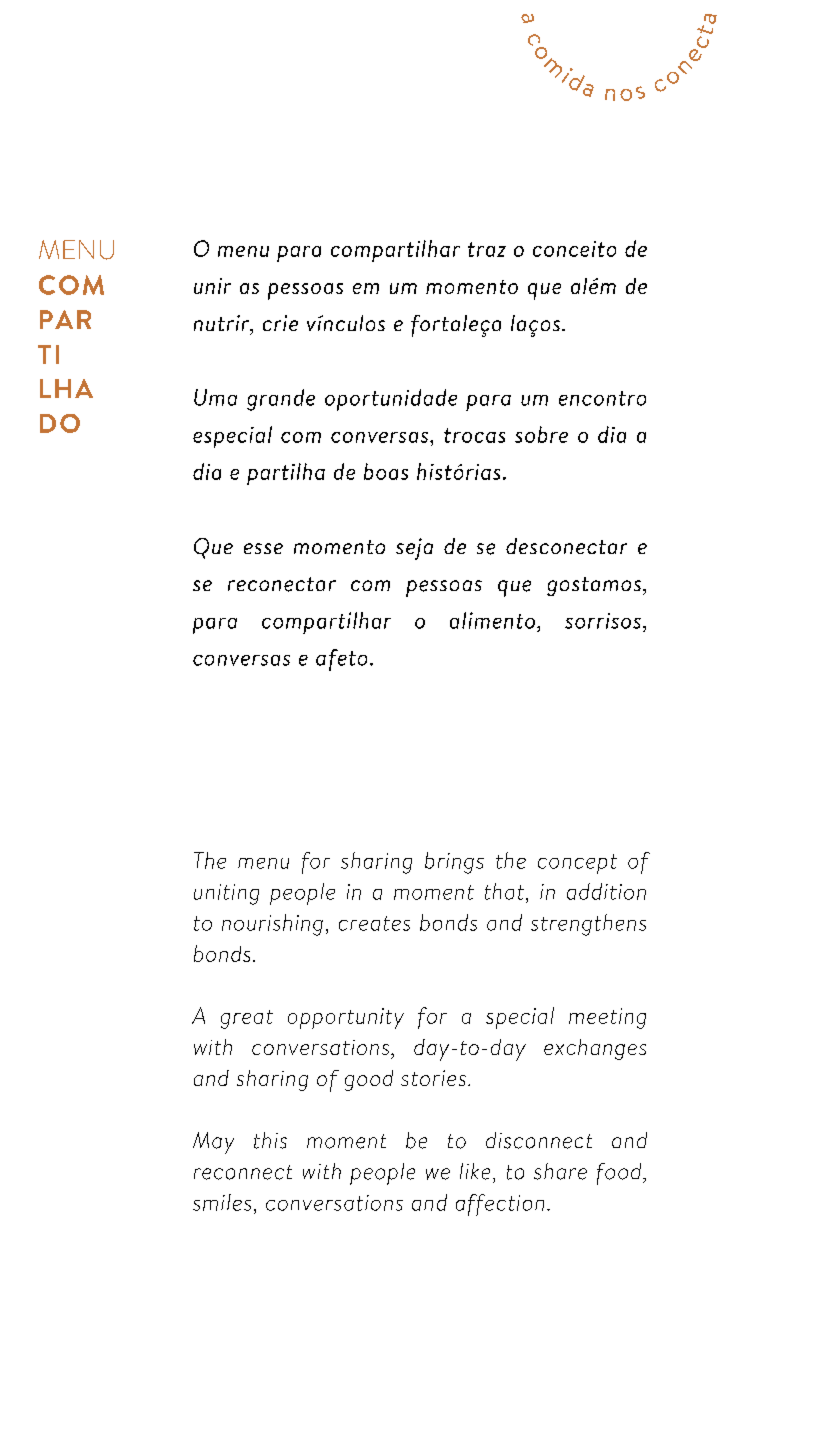 The width and height of the screenshot is (819, 1456). I want to click on sobre, so click(541, 434).
